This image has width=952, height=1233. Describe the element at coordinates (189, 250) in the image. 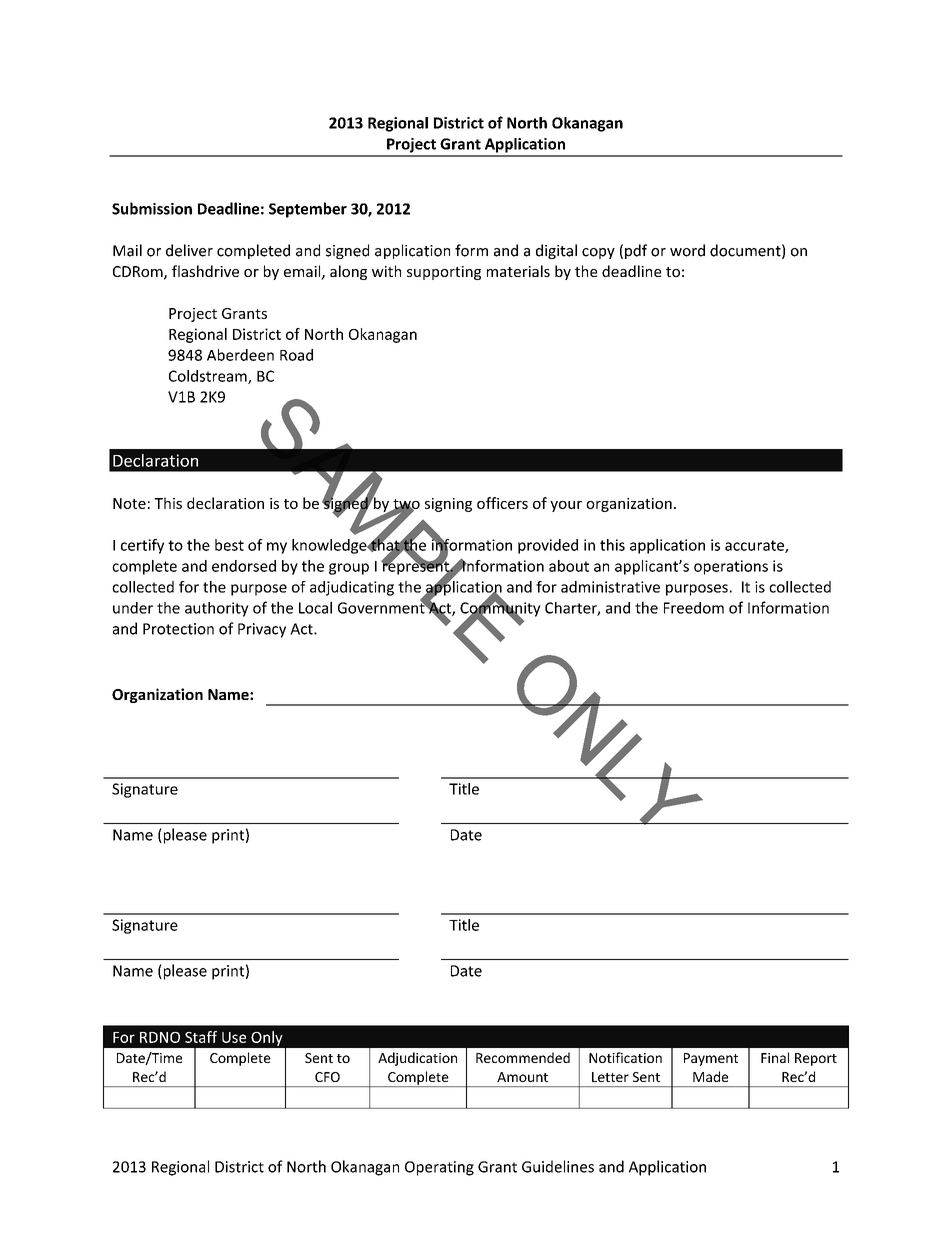

I see `deliver` at that location.
